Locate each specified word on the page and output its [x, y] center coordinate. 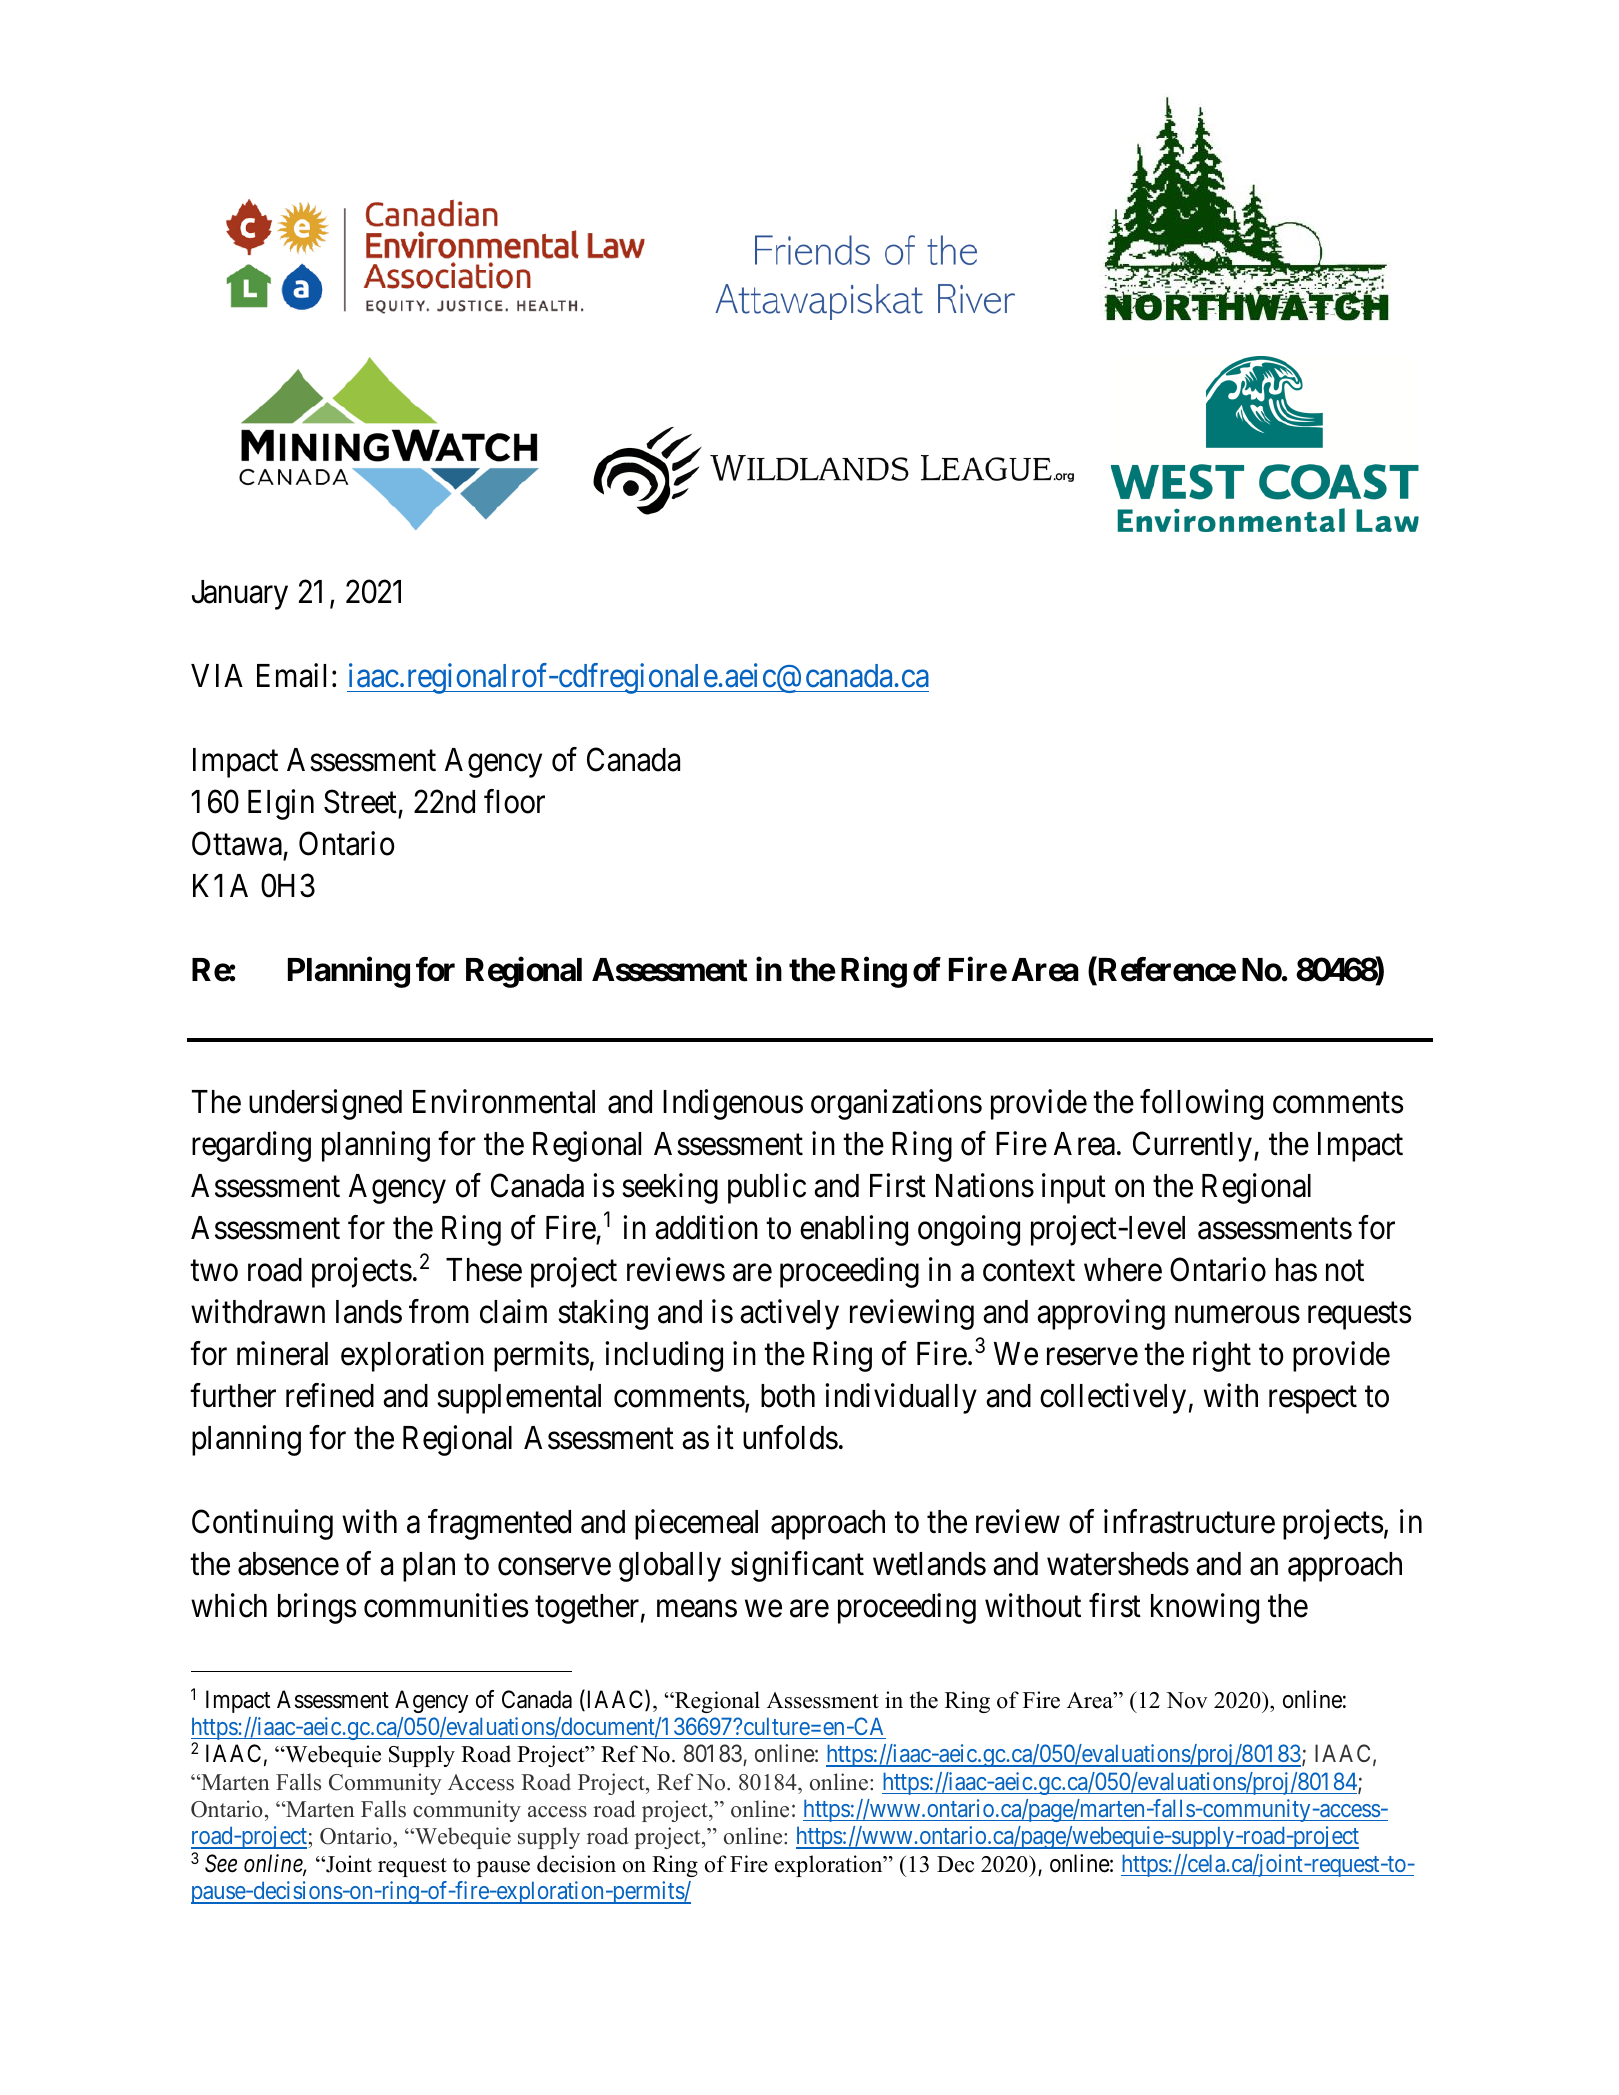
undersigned [325, 1105]
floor [514, 801]
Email [291, 675]
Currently [1192, 1147]
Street [360, 801]
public [767, 1189]
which [229, 1605]
